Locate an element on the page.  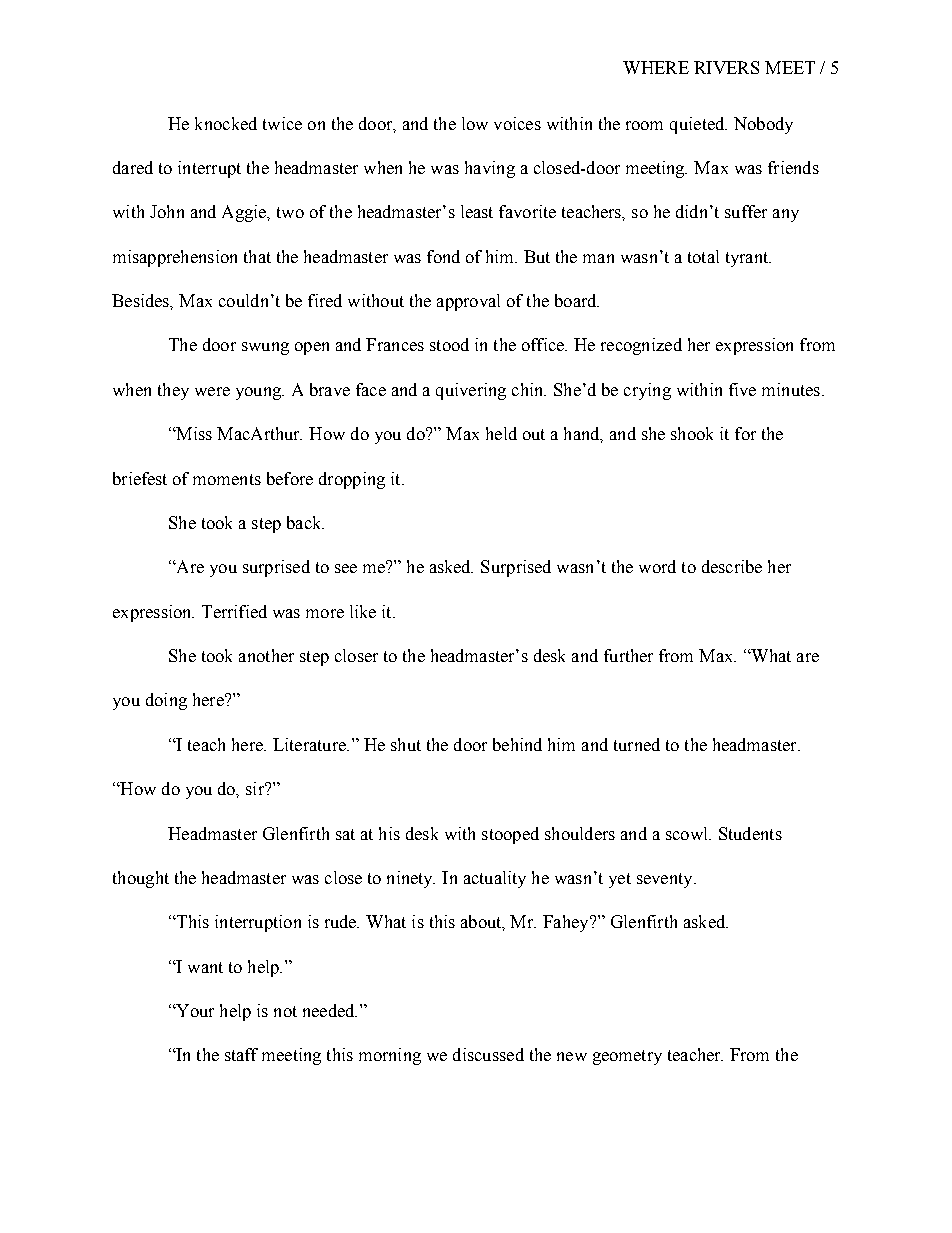
swung is located at coordinates (265, 348).
